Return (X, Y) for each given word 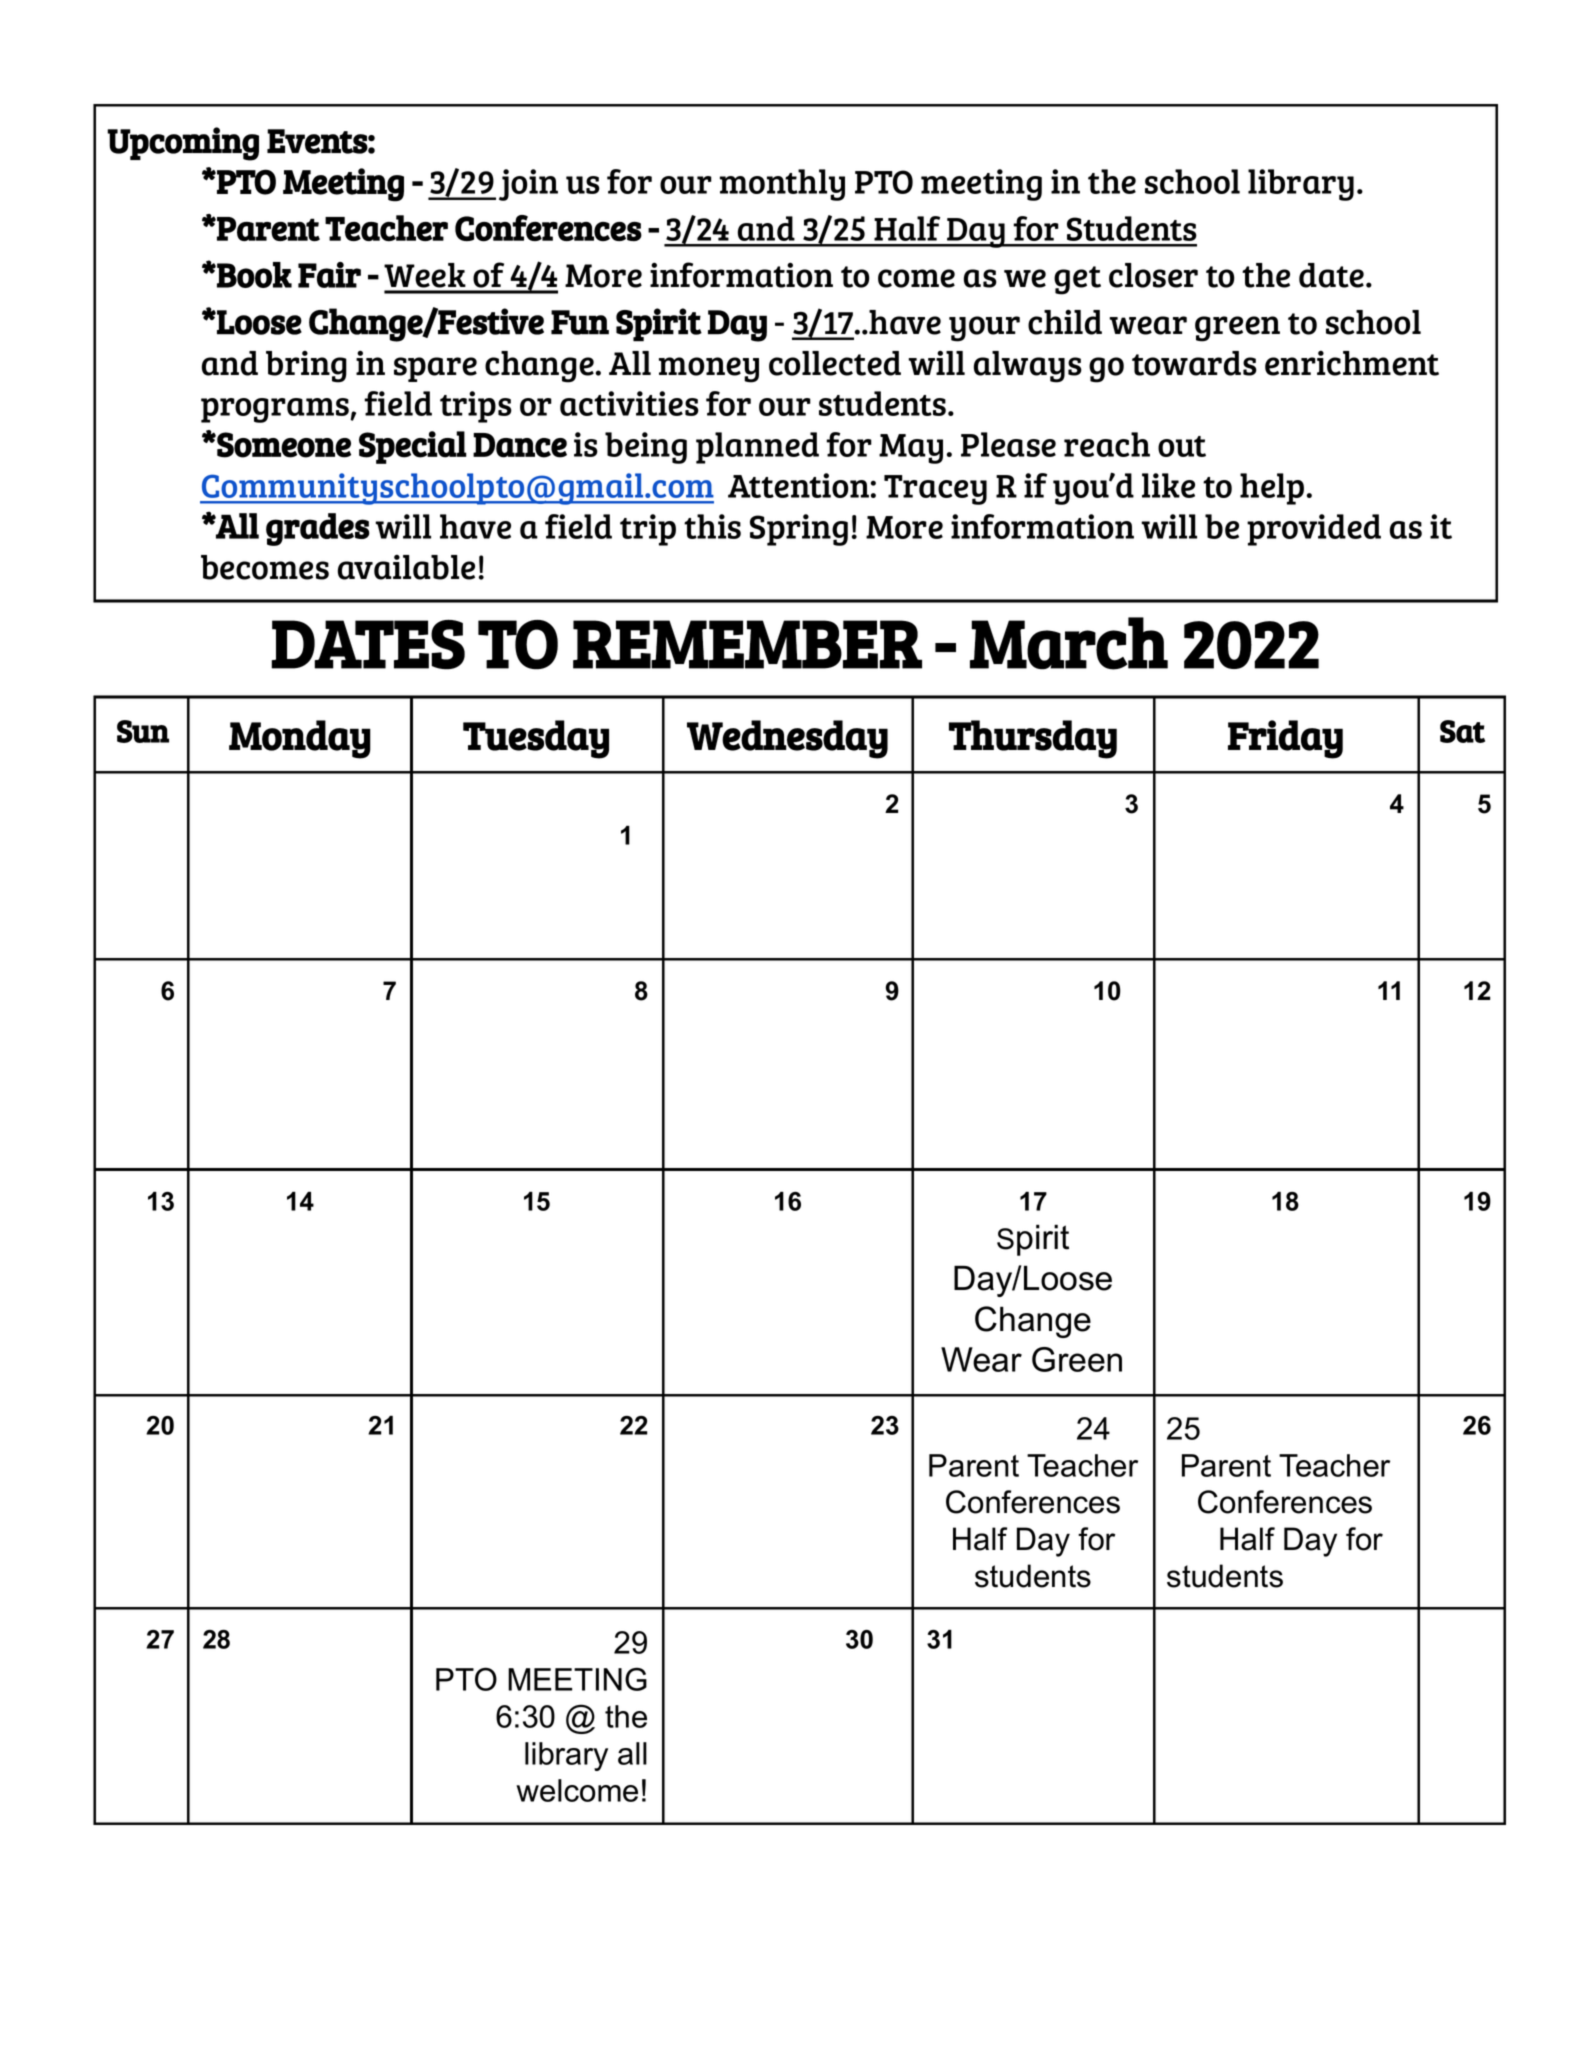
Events (317, 141)
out (1182, 446)
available (406, 567)
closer (1153, 275)
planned (757, 448)
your (984, 329)
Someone (283, 445)
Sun (143, 731)
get (1077, 280)
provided (1314, 530)
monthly (782, 185)
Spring (799, 530)
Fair (329, 275)
